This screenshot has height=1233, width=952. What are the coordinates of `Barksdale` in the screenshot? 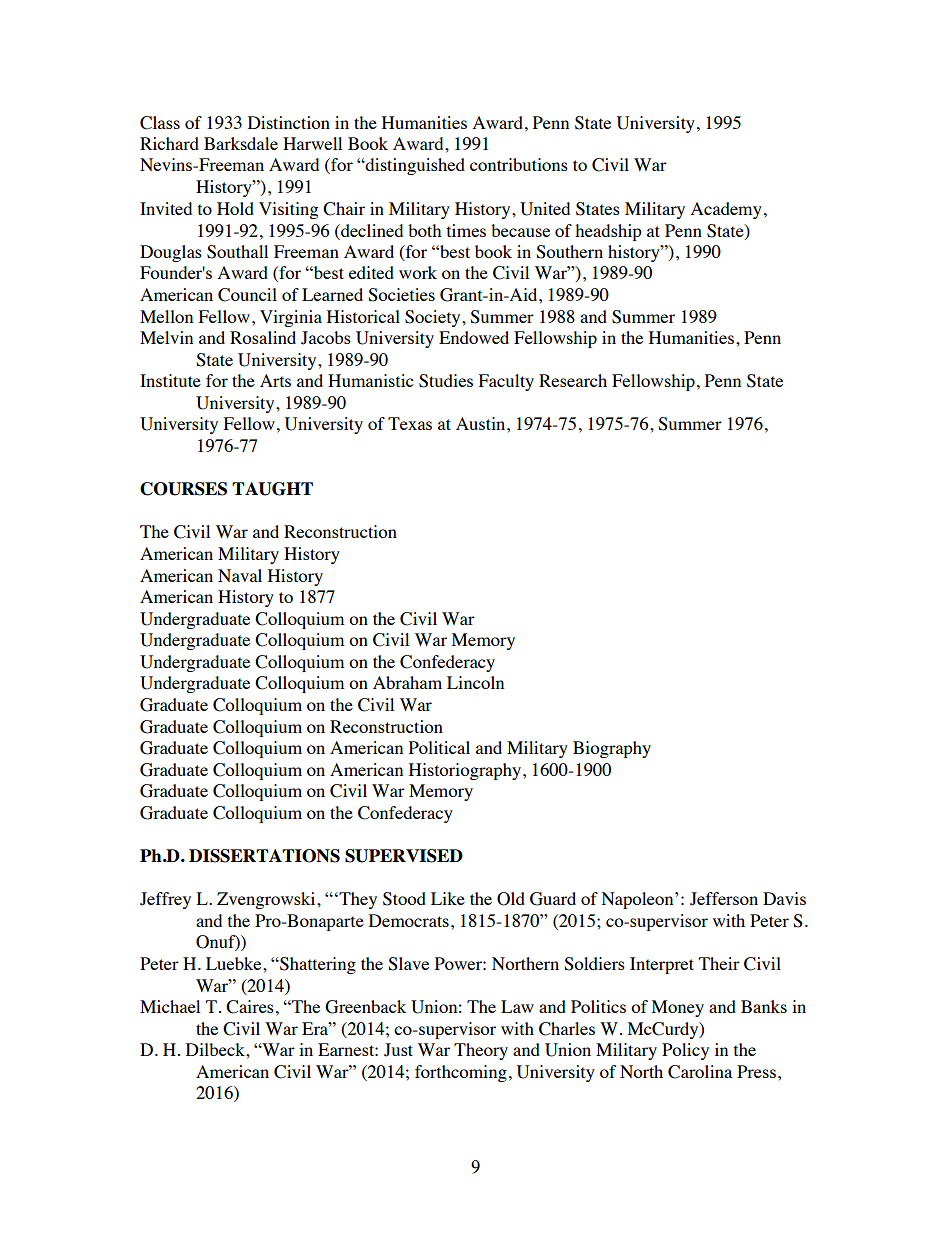 It's located at (241, 143).
